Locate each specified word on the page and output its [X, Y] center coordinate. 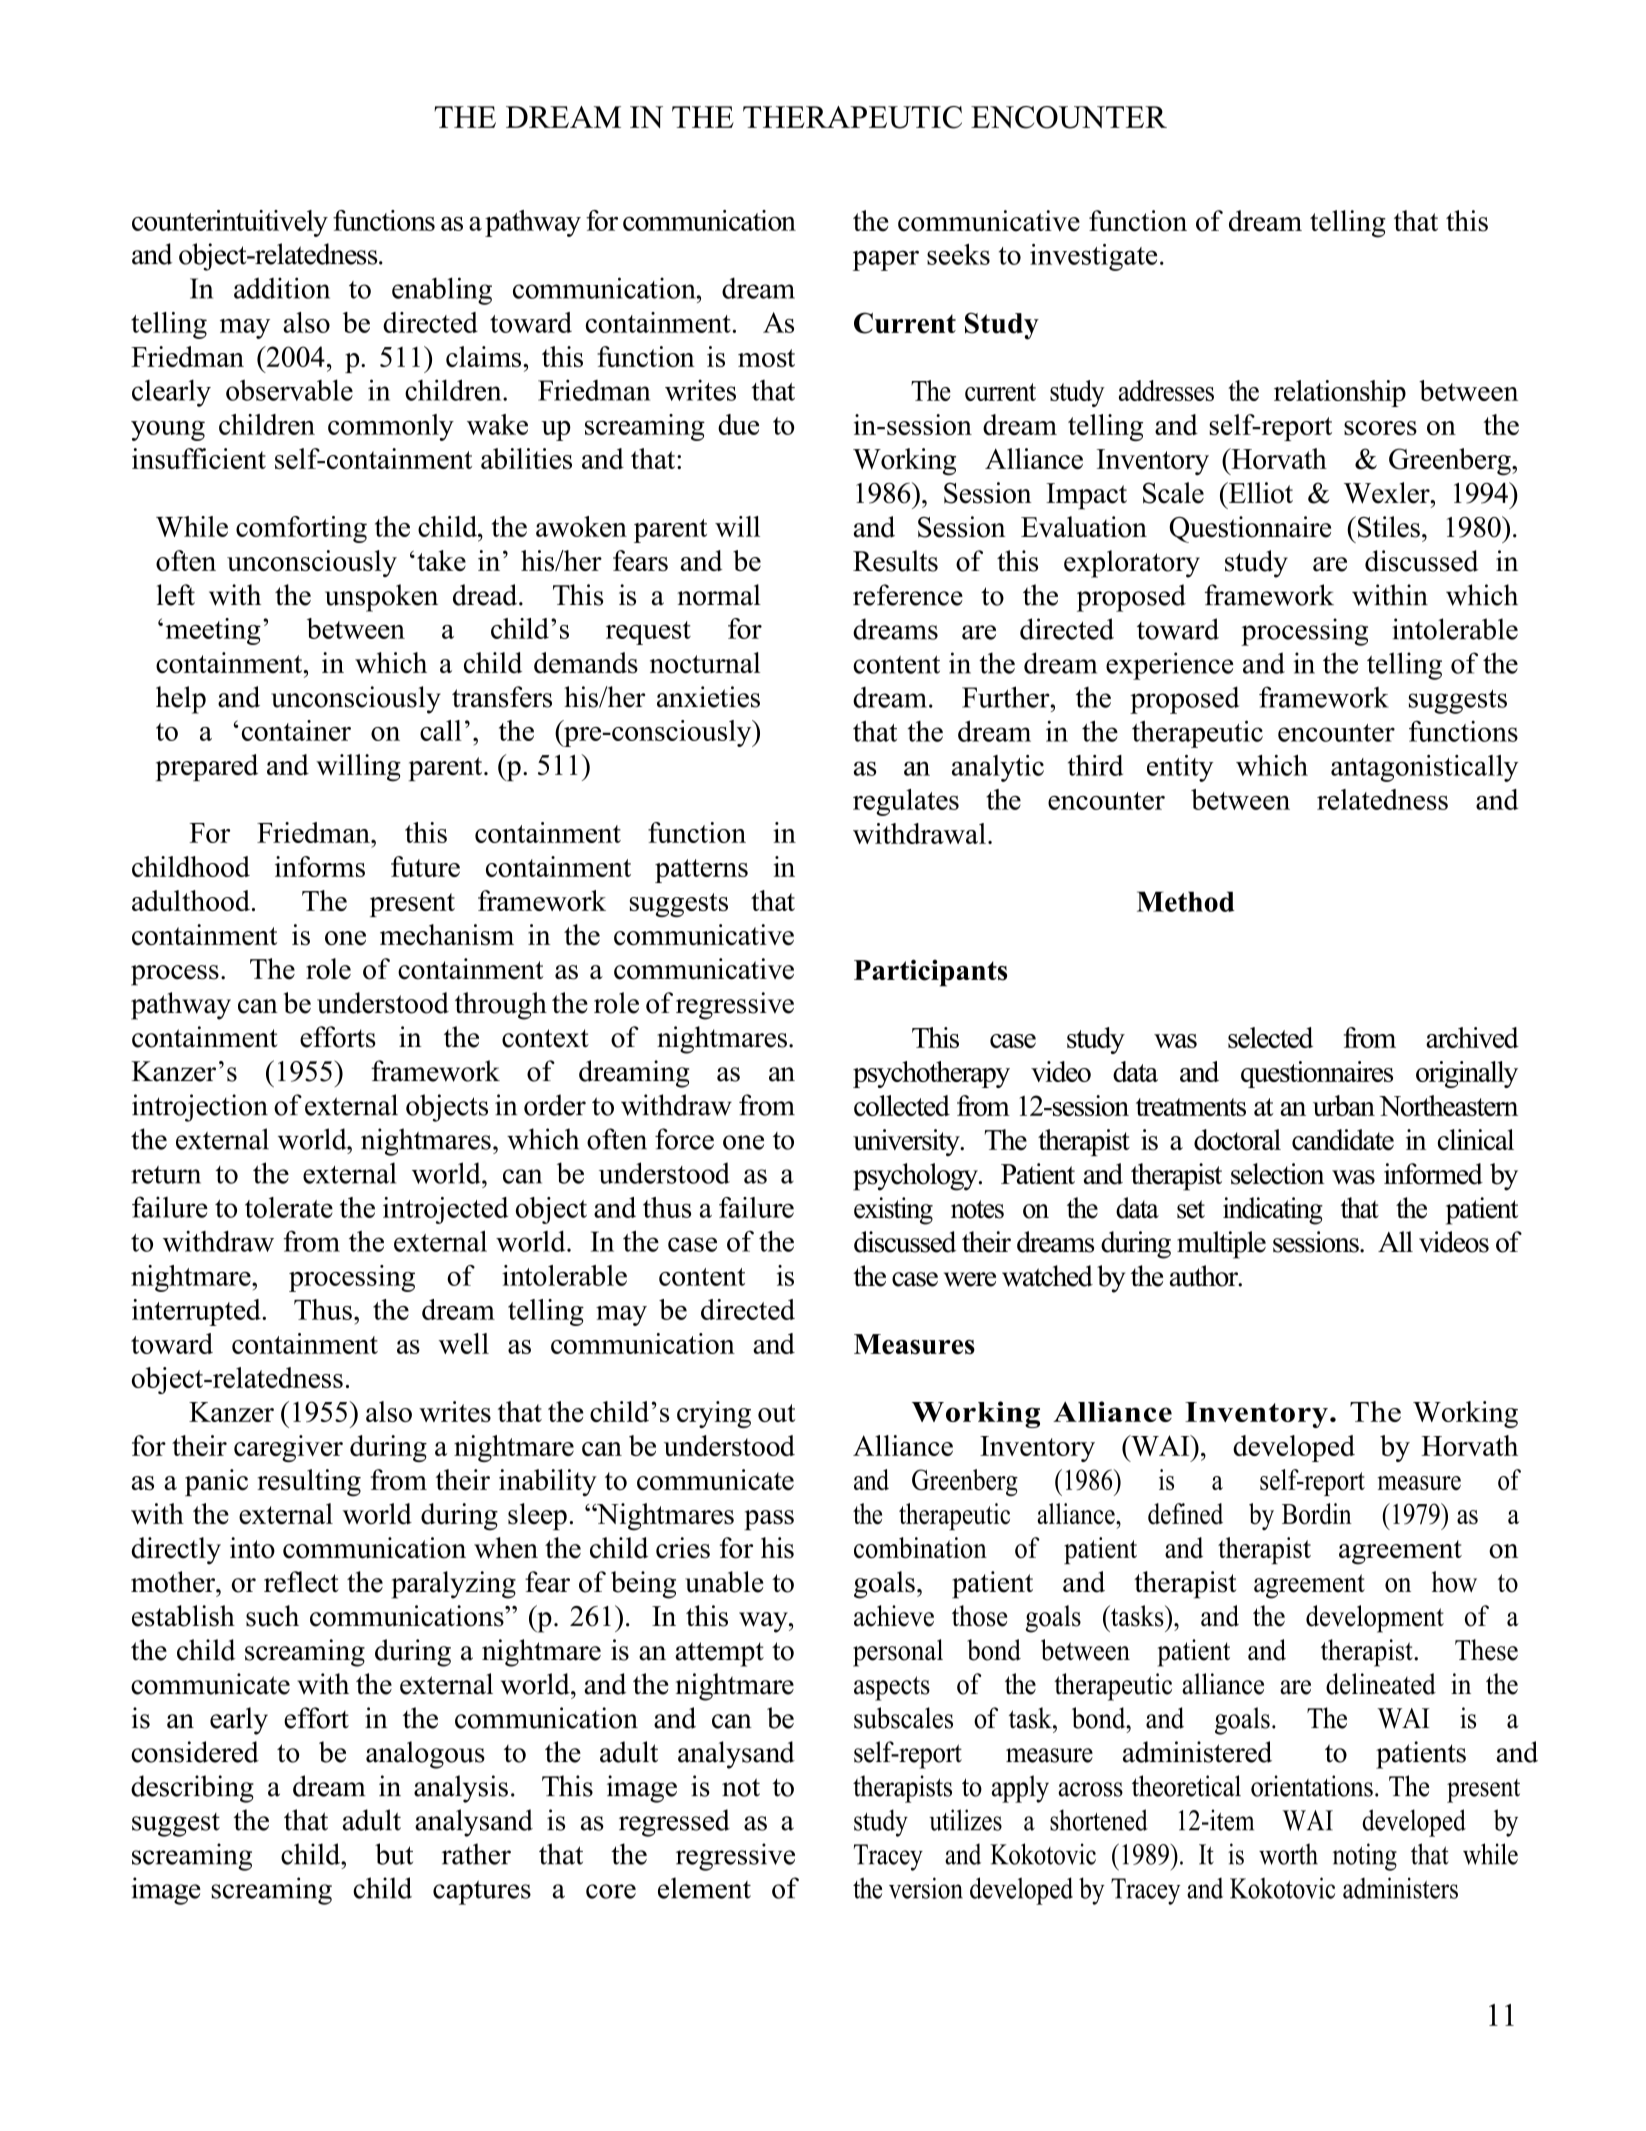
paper [886, 260]
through [501, 1006]
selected [1270, 1037]
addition [282, 288]
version [926, 1888]
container [296, 730]
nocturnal [705, 663]
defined [1185, 1514]
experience [1169, 666]
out [777, 1413]
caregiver [288, 1448]
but [394, 1854]
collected [902, 1105]
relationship [1340, 393]
